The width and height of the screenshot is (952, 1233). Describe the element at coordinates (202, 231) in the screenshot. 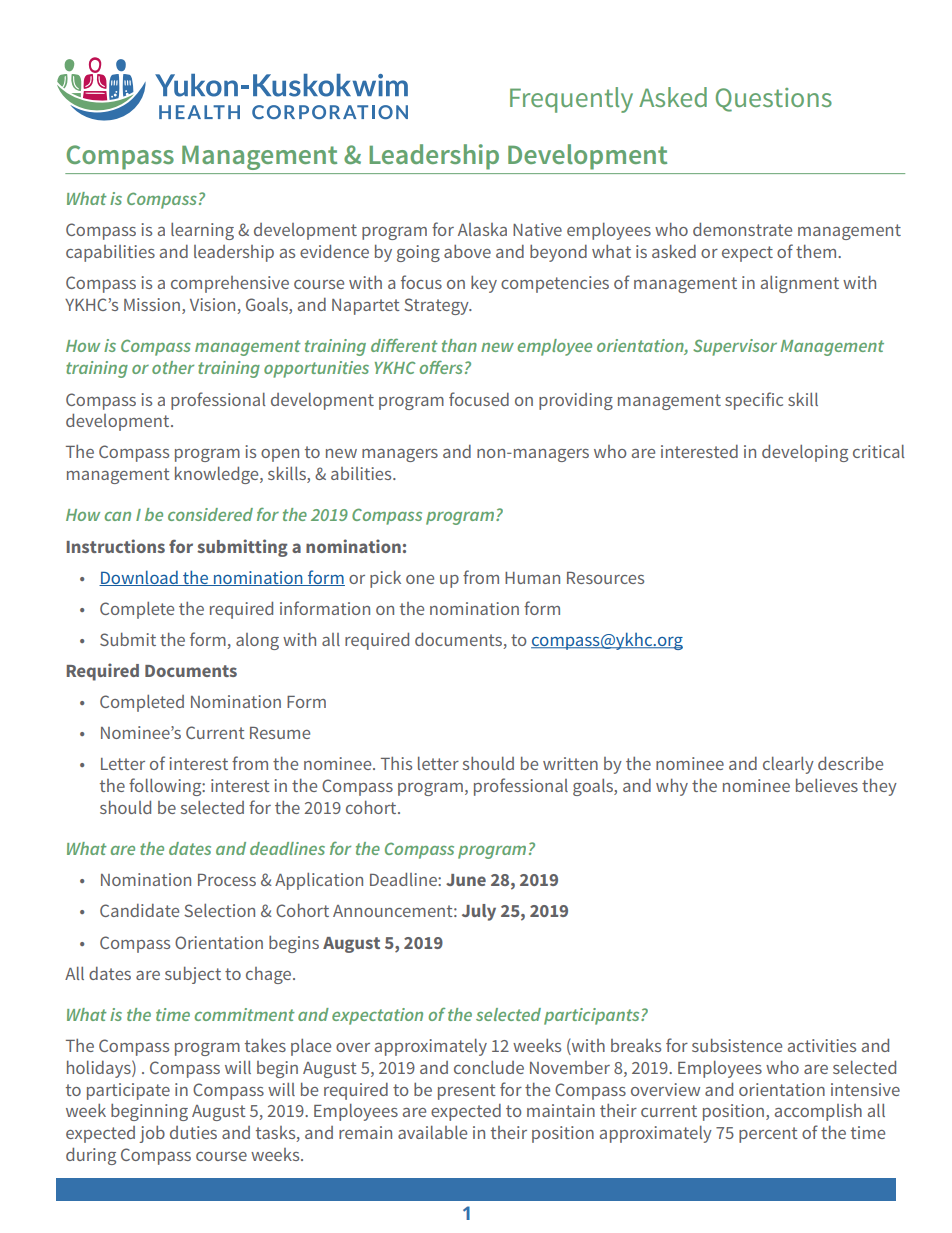

I see `learning` at that location.
